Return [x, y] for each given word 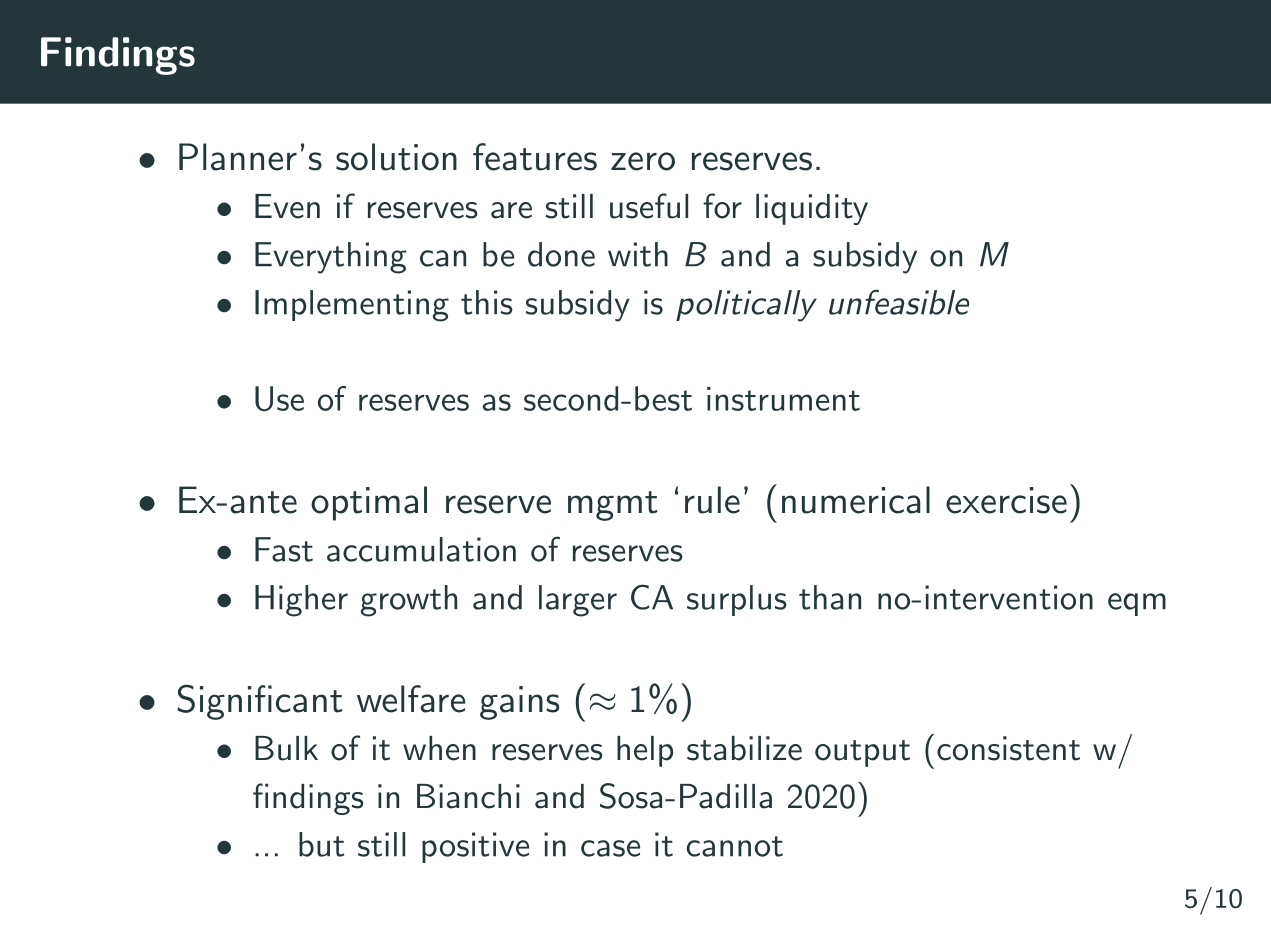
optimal [369, 503]
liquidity [812, 209]
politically [746, 306]
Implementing [352, 306]
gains [519, 703]
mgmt [613, 506]
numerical [856, 500]
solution [396, 157]
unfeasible [899, 302]
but [321, 844]
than [830, 597]
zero [643, 161]
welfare [411, 699]
